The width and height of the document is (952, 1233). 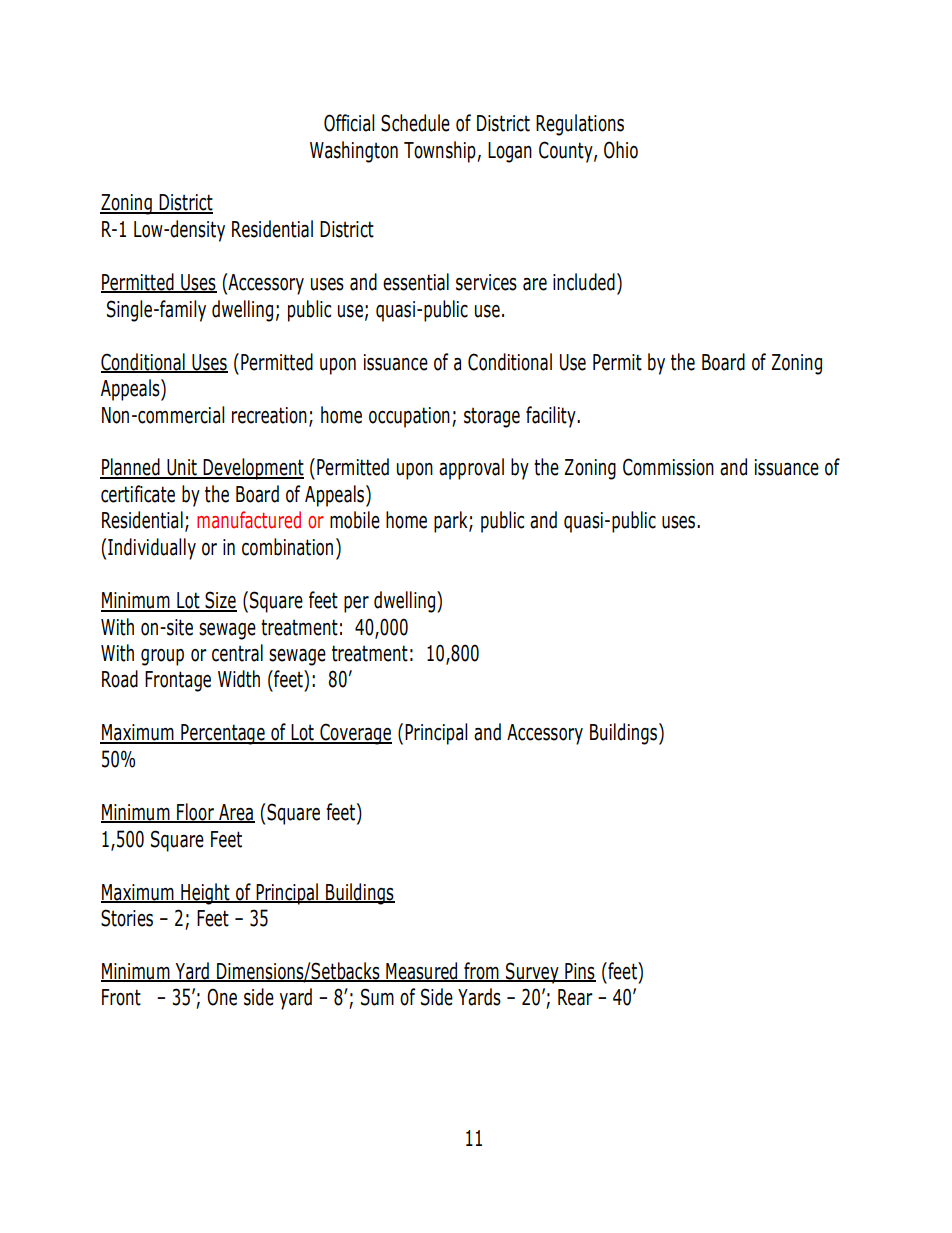 What do you see at coordinates (182, 468) in the document?
I see `Unit` at bounding box center [182, 468].
